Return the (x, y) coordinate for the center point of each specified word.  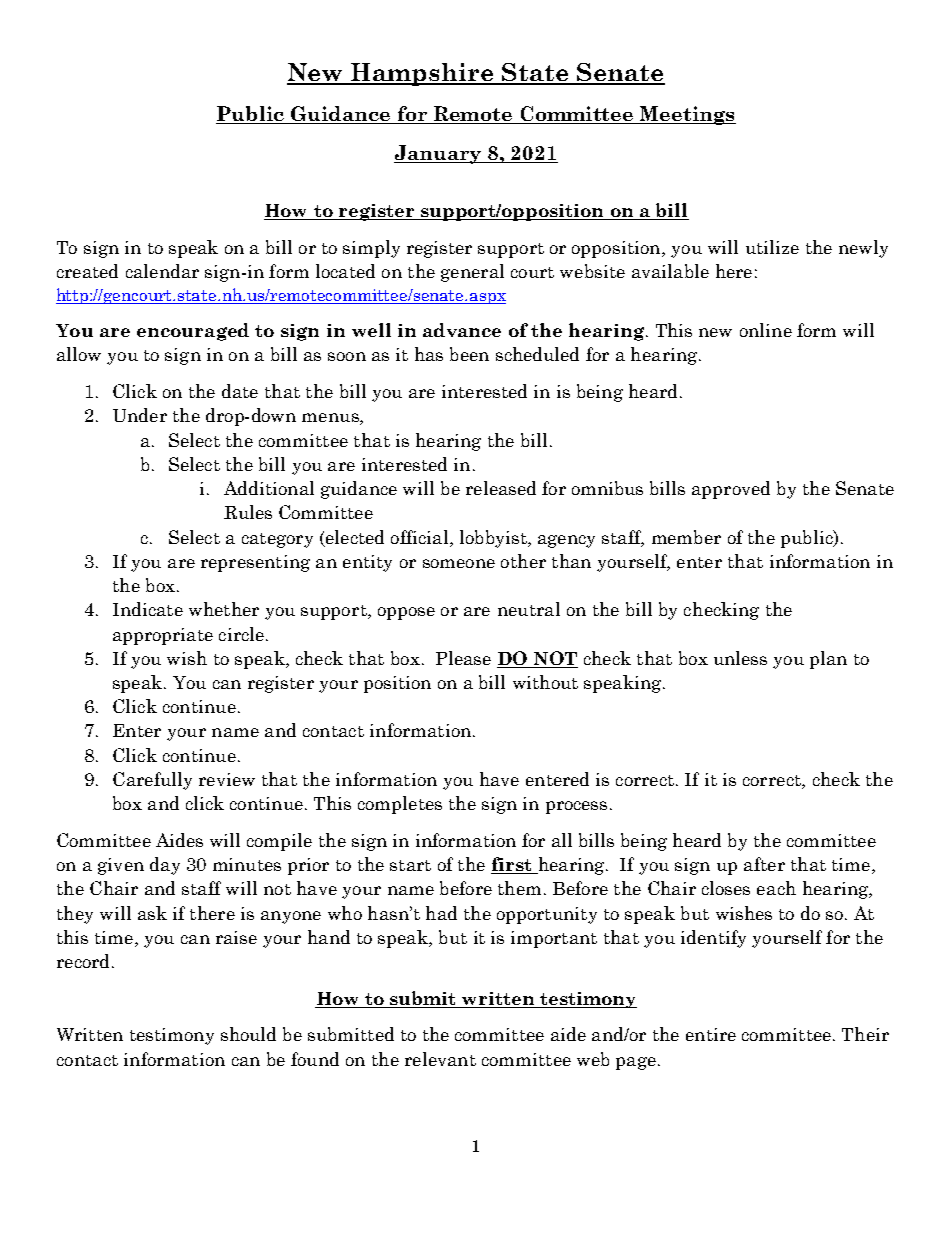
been (469, 354)
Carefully (152, 781)
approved (731, 490)
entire (711, 1034)
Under (140, 415)
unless (740, 658)
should (248, 1034)
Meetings (687, 115)
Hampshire (423, 74)
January (439, 154)
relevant (440, 1059)
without (545, 682)
